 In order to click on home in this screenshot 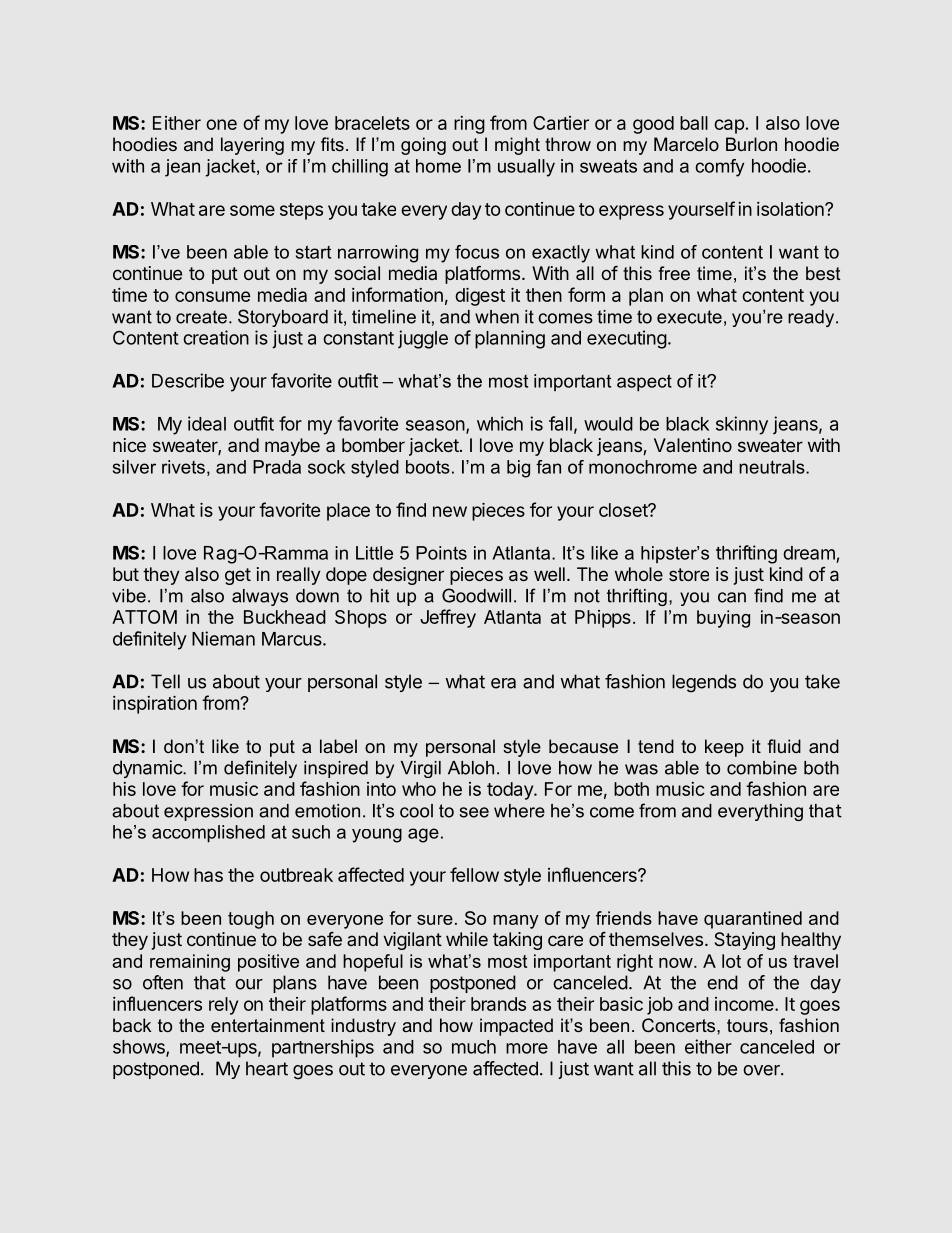, I will do `click(438, 166)`.
